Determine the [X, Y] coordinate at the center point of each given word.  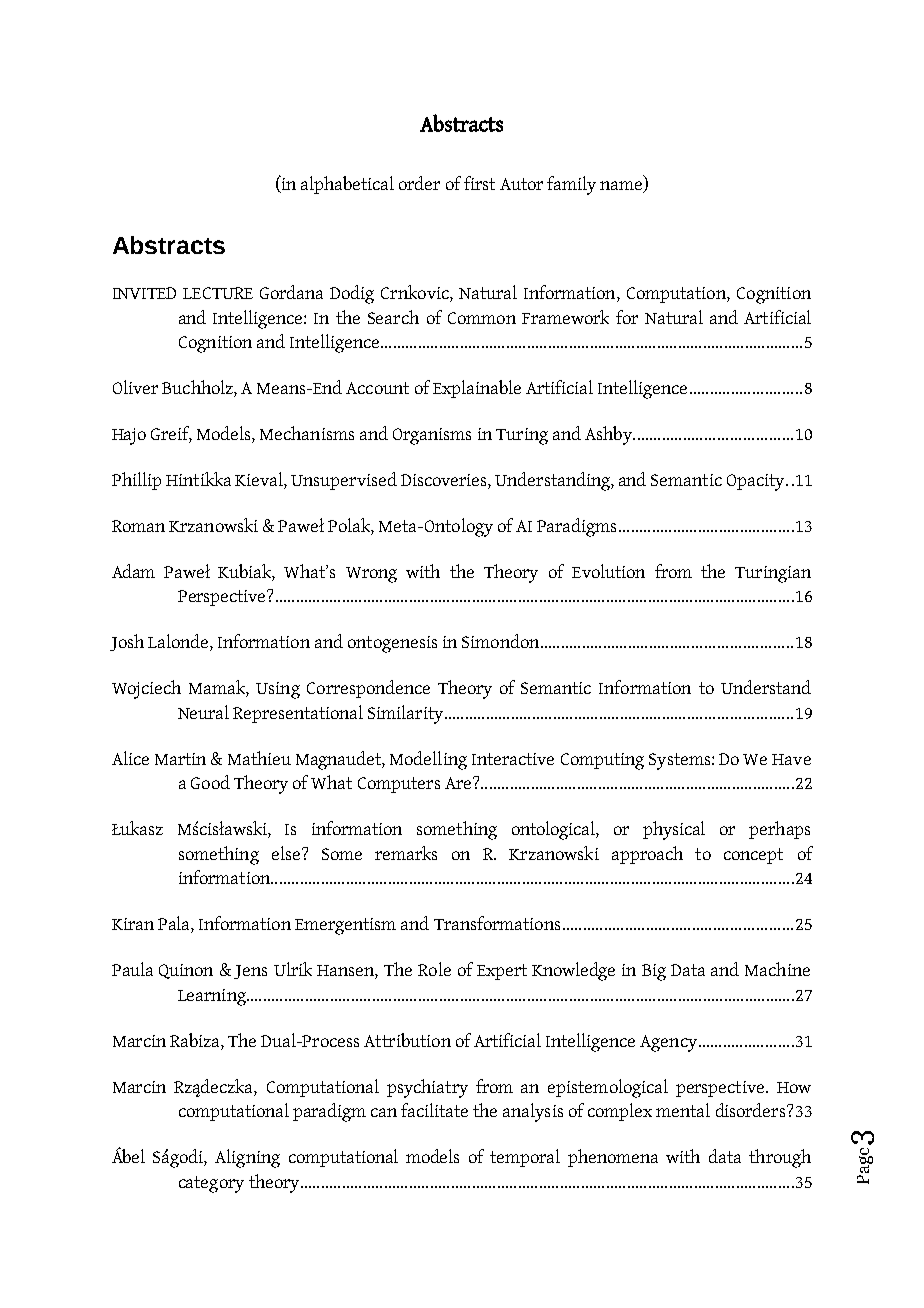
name [622, 187]
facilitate [434, 1110]
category [211, 1184]
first [479, 183]
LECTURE [218, 293]
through [780, 1158]
